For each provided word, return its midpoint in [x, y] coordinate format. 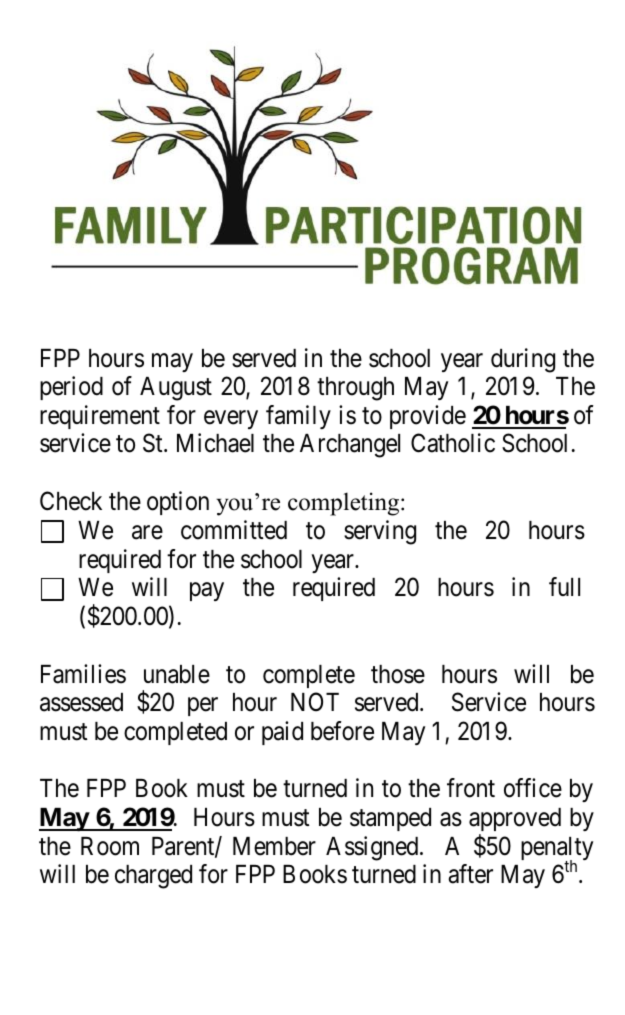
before [342, 731]
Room [110, 846]
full [564, 586]
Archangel [350, 446]
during [523, 360]
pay [207, 592]
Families [83, 674]
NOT [315, 702]
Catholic [453, 443]
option [178, 503]
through [355, 389]
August [176, 389]
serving [380, 532]
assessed [81, 702]
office [533, 788]
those [398, 674]
